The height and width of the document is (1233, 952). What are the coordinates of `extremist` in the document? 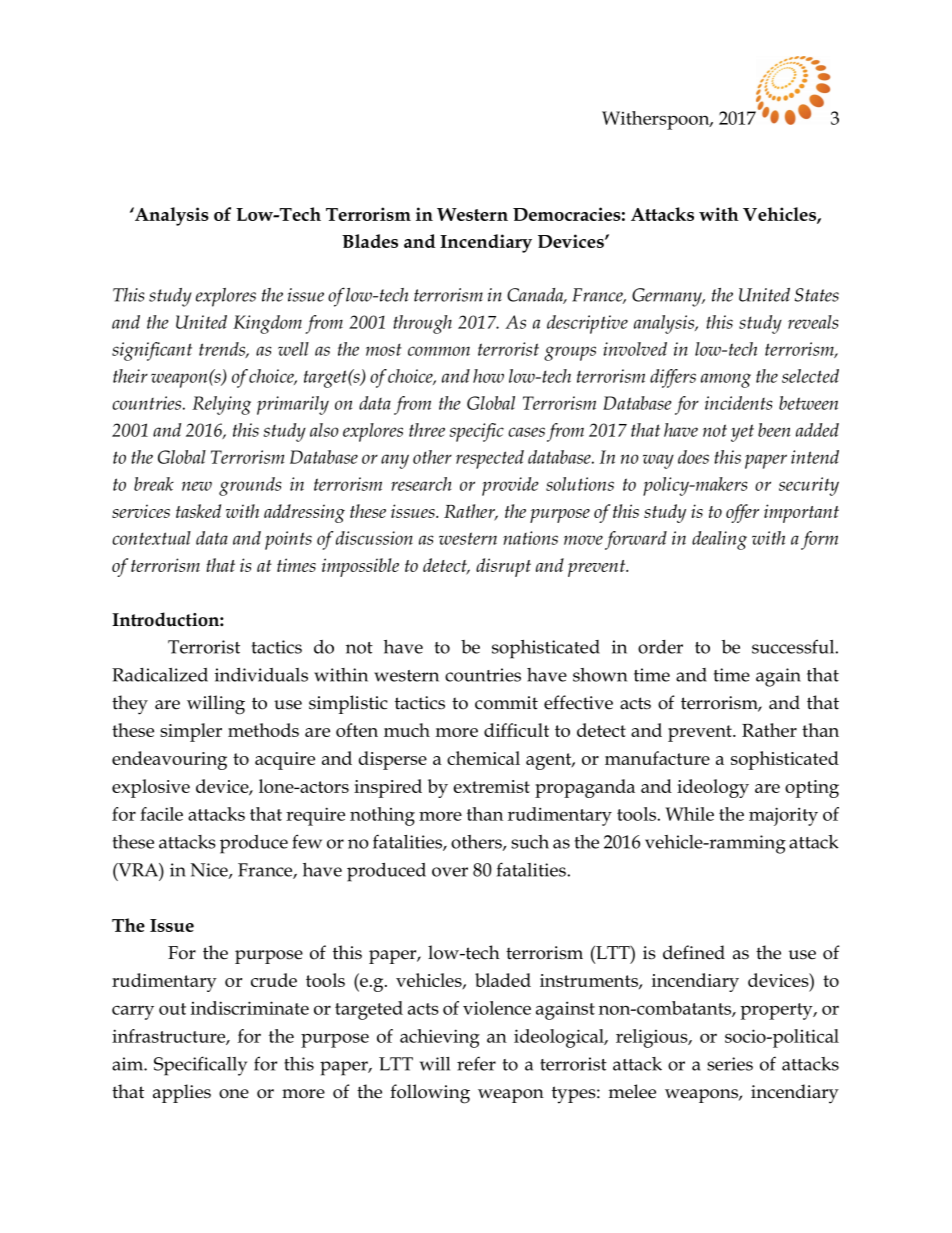 It's located at (491, 786).
